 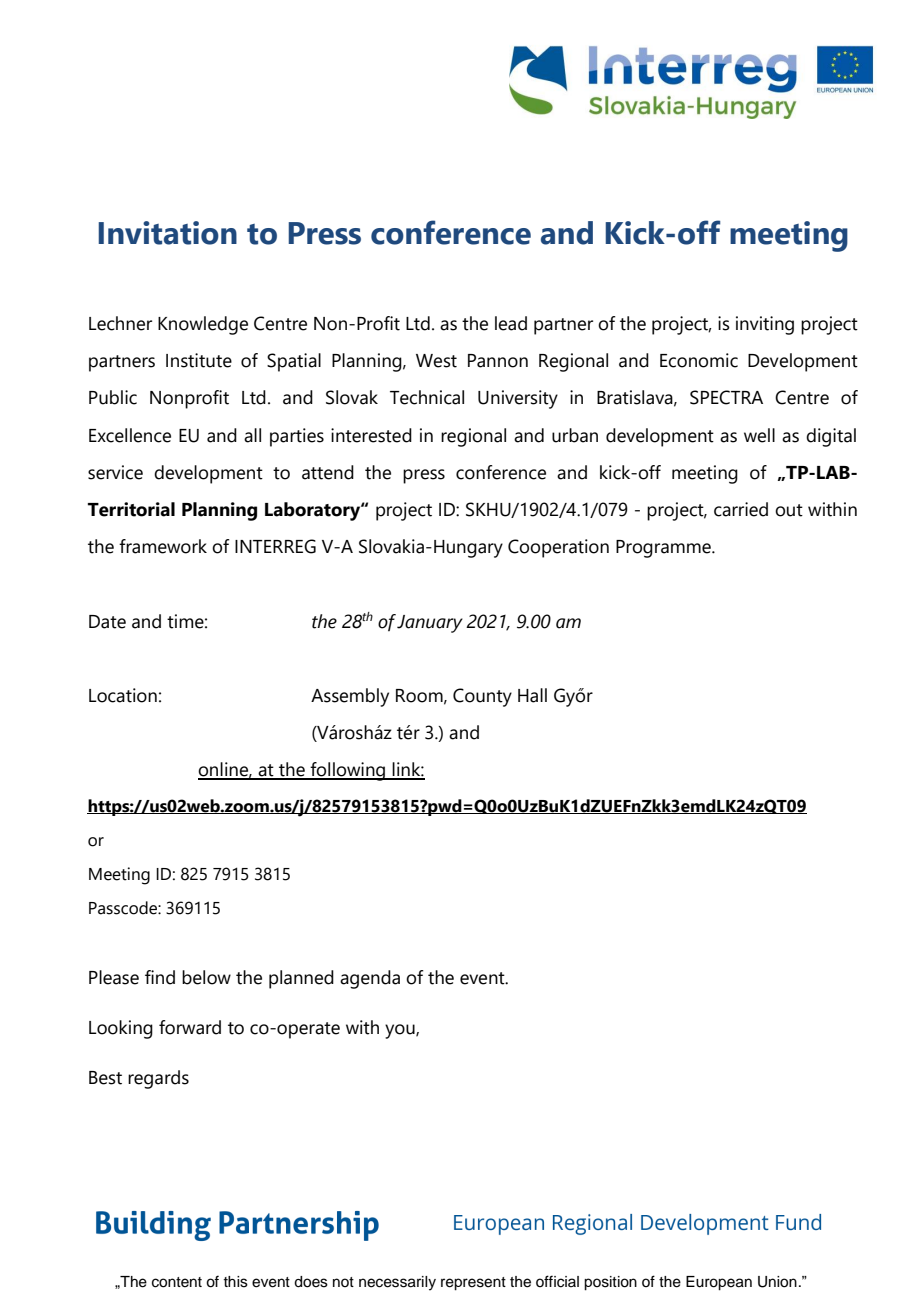 What do you see at coordinates (511, 323) in the screenshot?
I see `lead` at bounding box center [511, 323].
